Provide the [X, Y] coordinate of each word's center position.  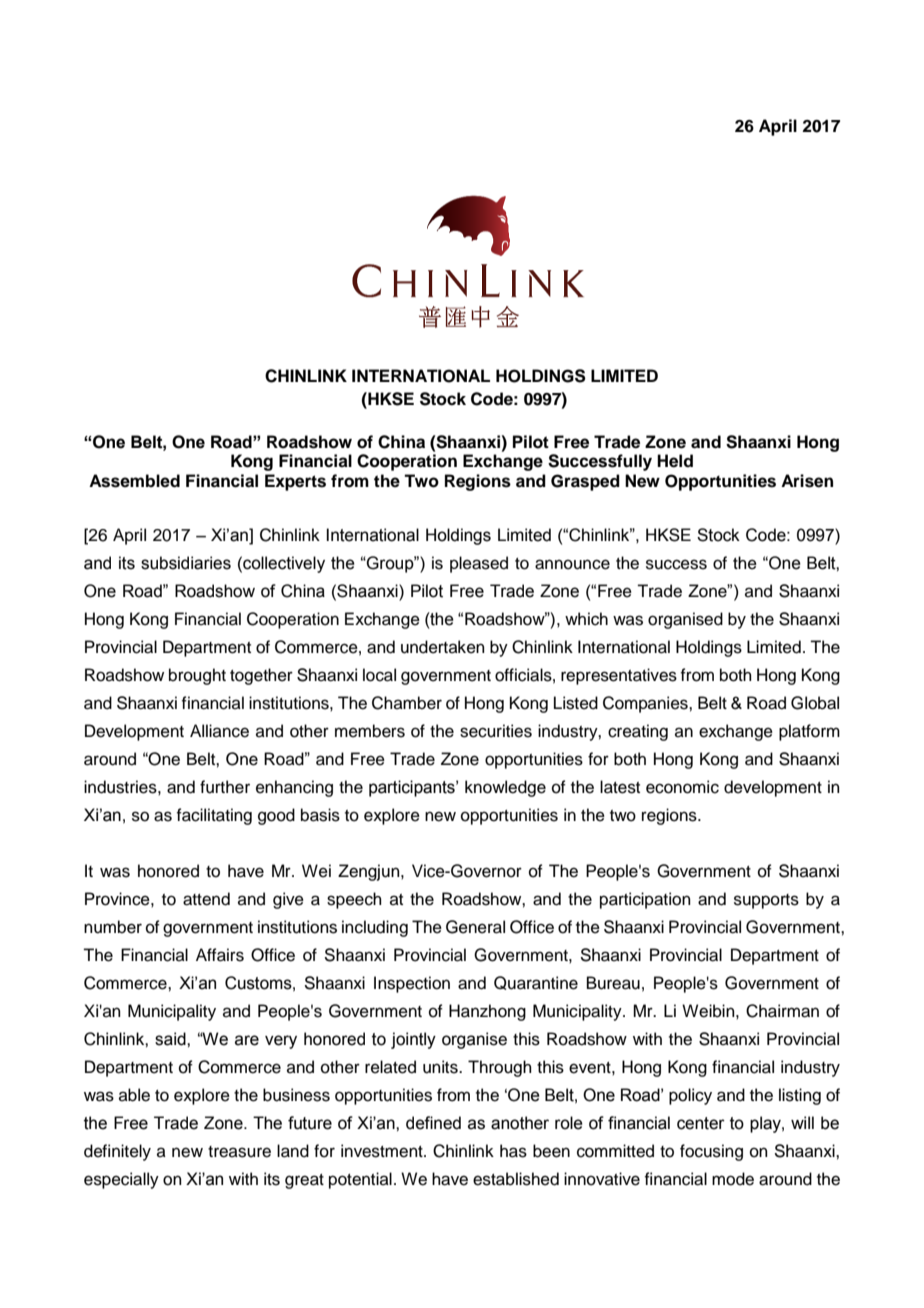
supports [766, 901]
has [513, 1151]
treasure [239, 1152]
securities [496, 731]
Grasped [585, 482]
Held [675, 461]
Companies [646, 704]
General [475, 927]
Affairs [220, 955]
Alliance [219, 731]
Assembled [134, 481]
